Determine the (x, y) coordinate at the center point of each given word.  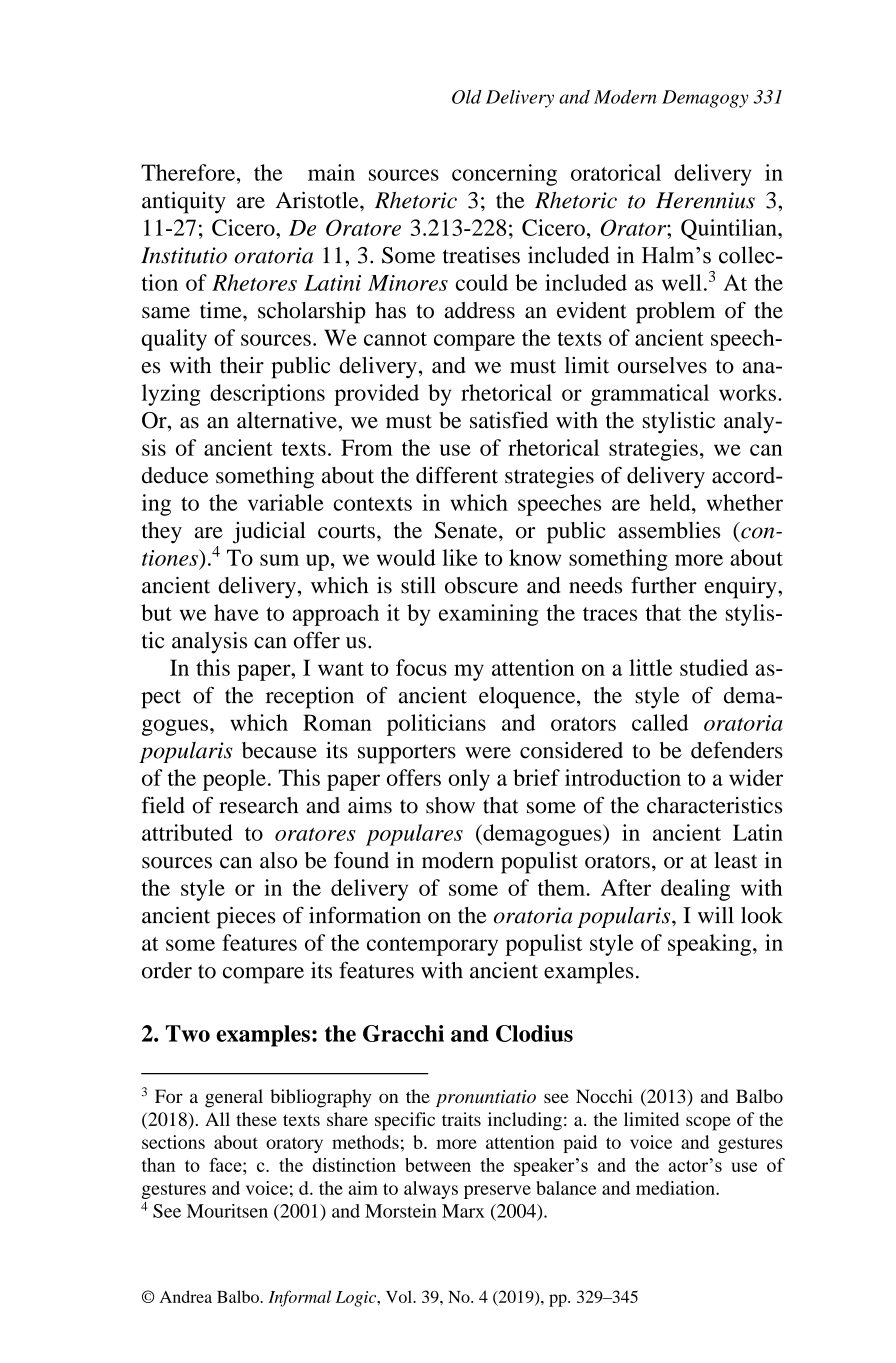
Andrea (186, 1296)
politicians (436, 725)
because (279, 750)
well (682, 282)
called (660, 722)
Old (467, 97)
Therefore (188, 172)
